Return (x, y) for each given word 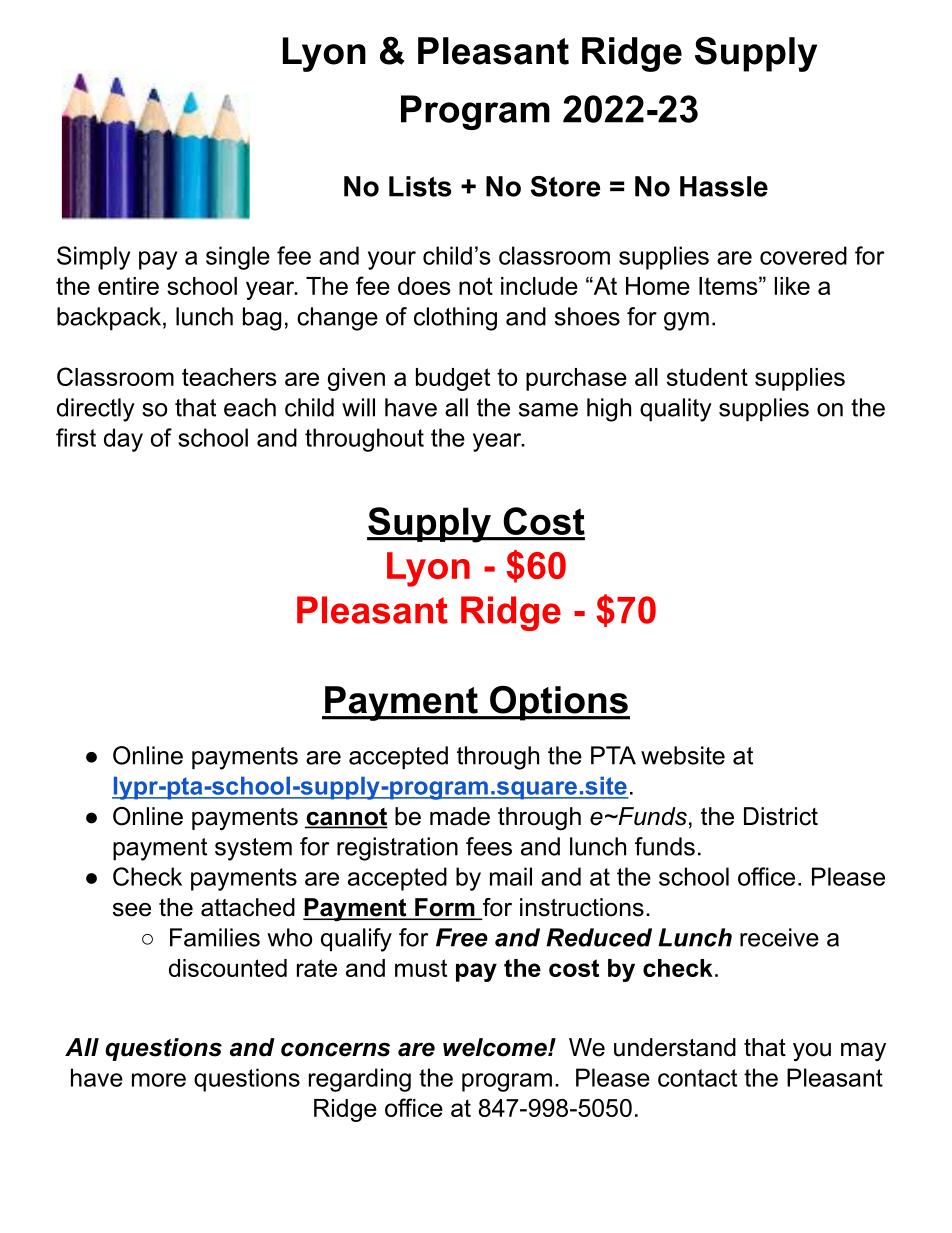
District (781, 816)
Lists (420, 186)
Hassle (724, 186)
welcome (496, 1047)
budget (453, 379)
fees (489, 846)
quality (676, 410)
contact (697, 1078)
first (76, 437)
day (123, 440)
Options (559, 703)
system (253, 849)
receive (779, 937)
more (159, 1080)
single (238, 258)
